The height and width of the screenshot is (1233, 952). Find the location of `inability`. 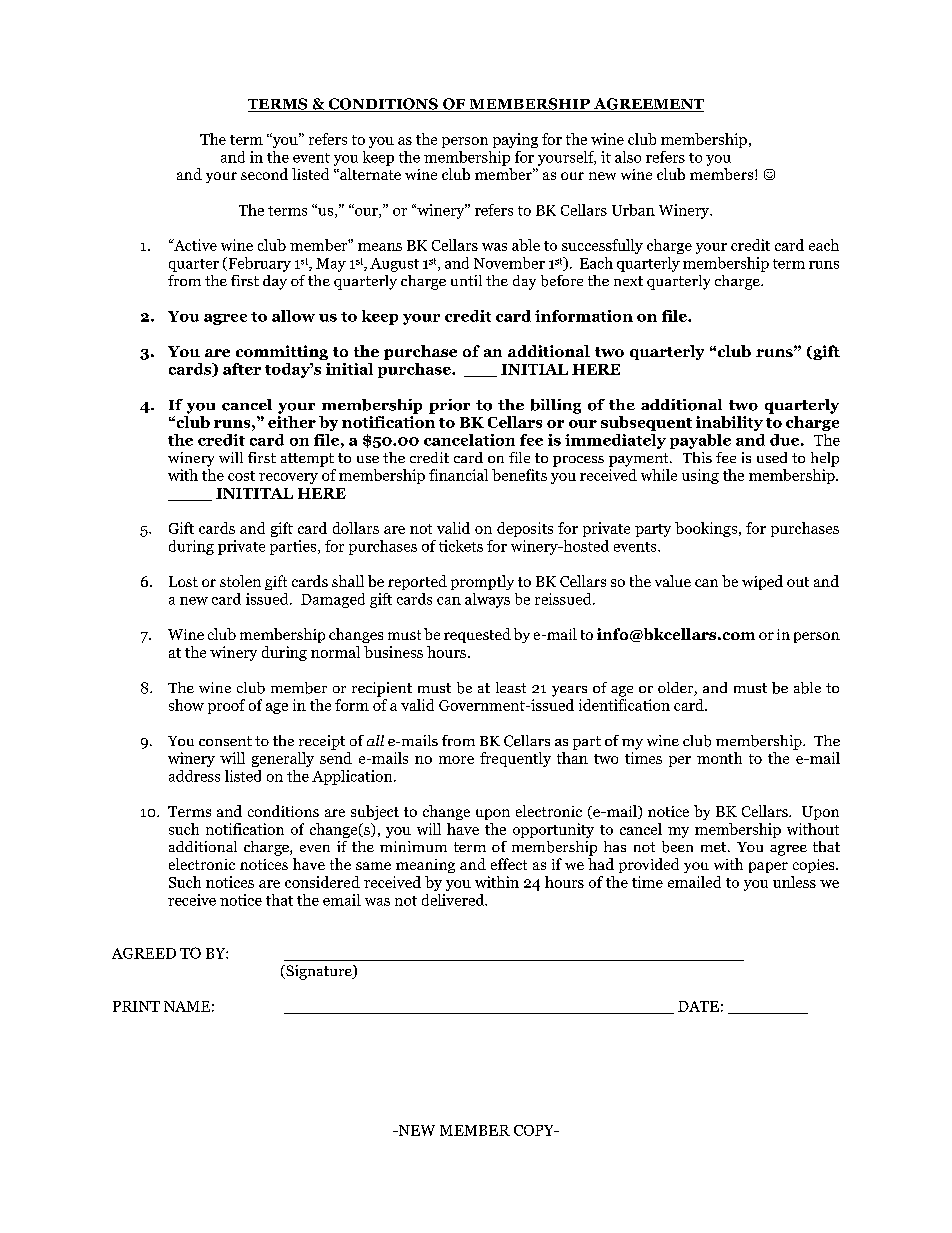

inability is located at coordinates (729, 423).
